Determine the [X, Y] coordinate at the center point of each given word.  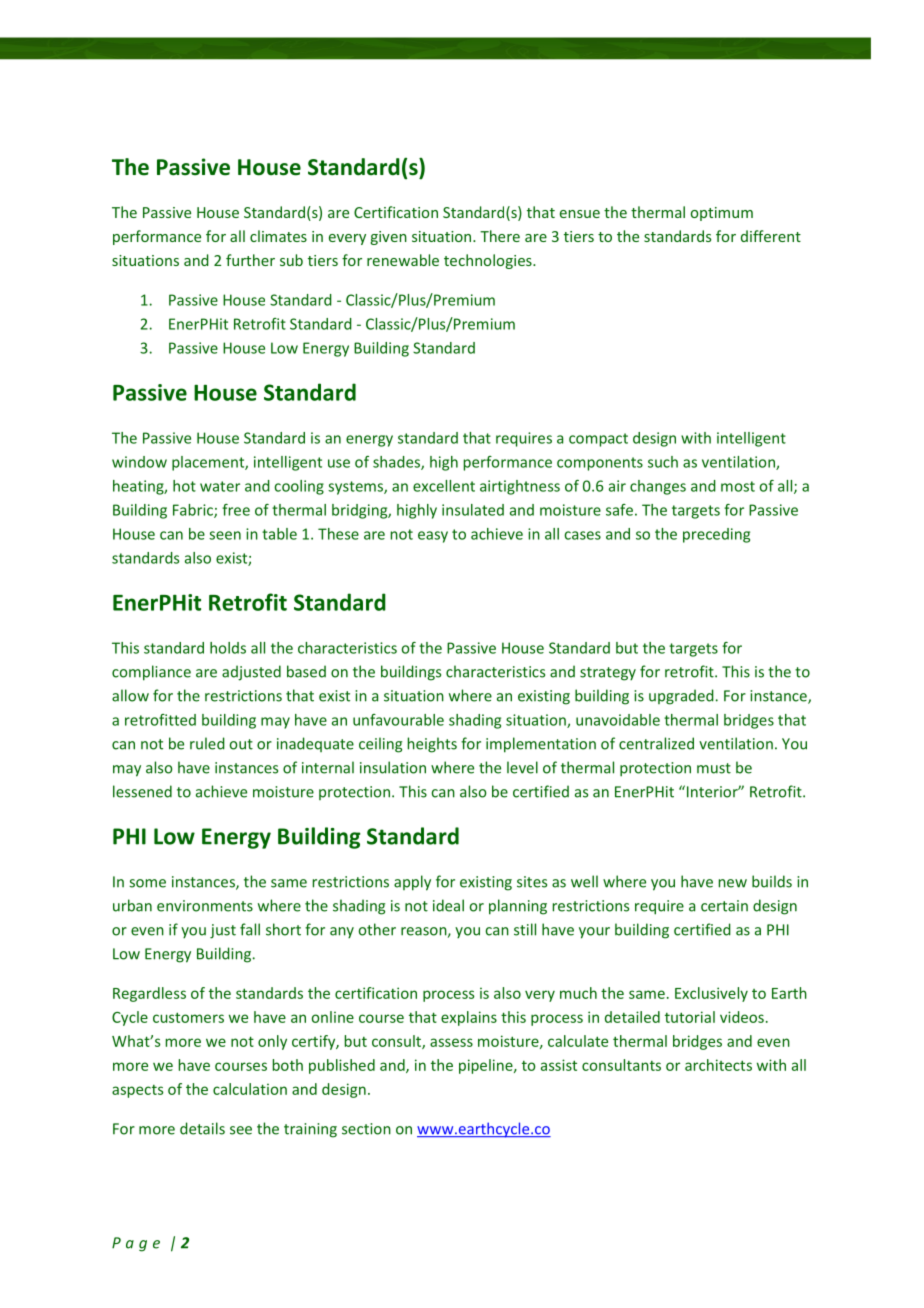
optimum [722, 214]
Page [136, 1244]
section [366, 1129]
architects [718, 1065]
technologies [489, 261]
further [250, 260]
